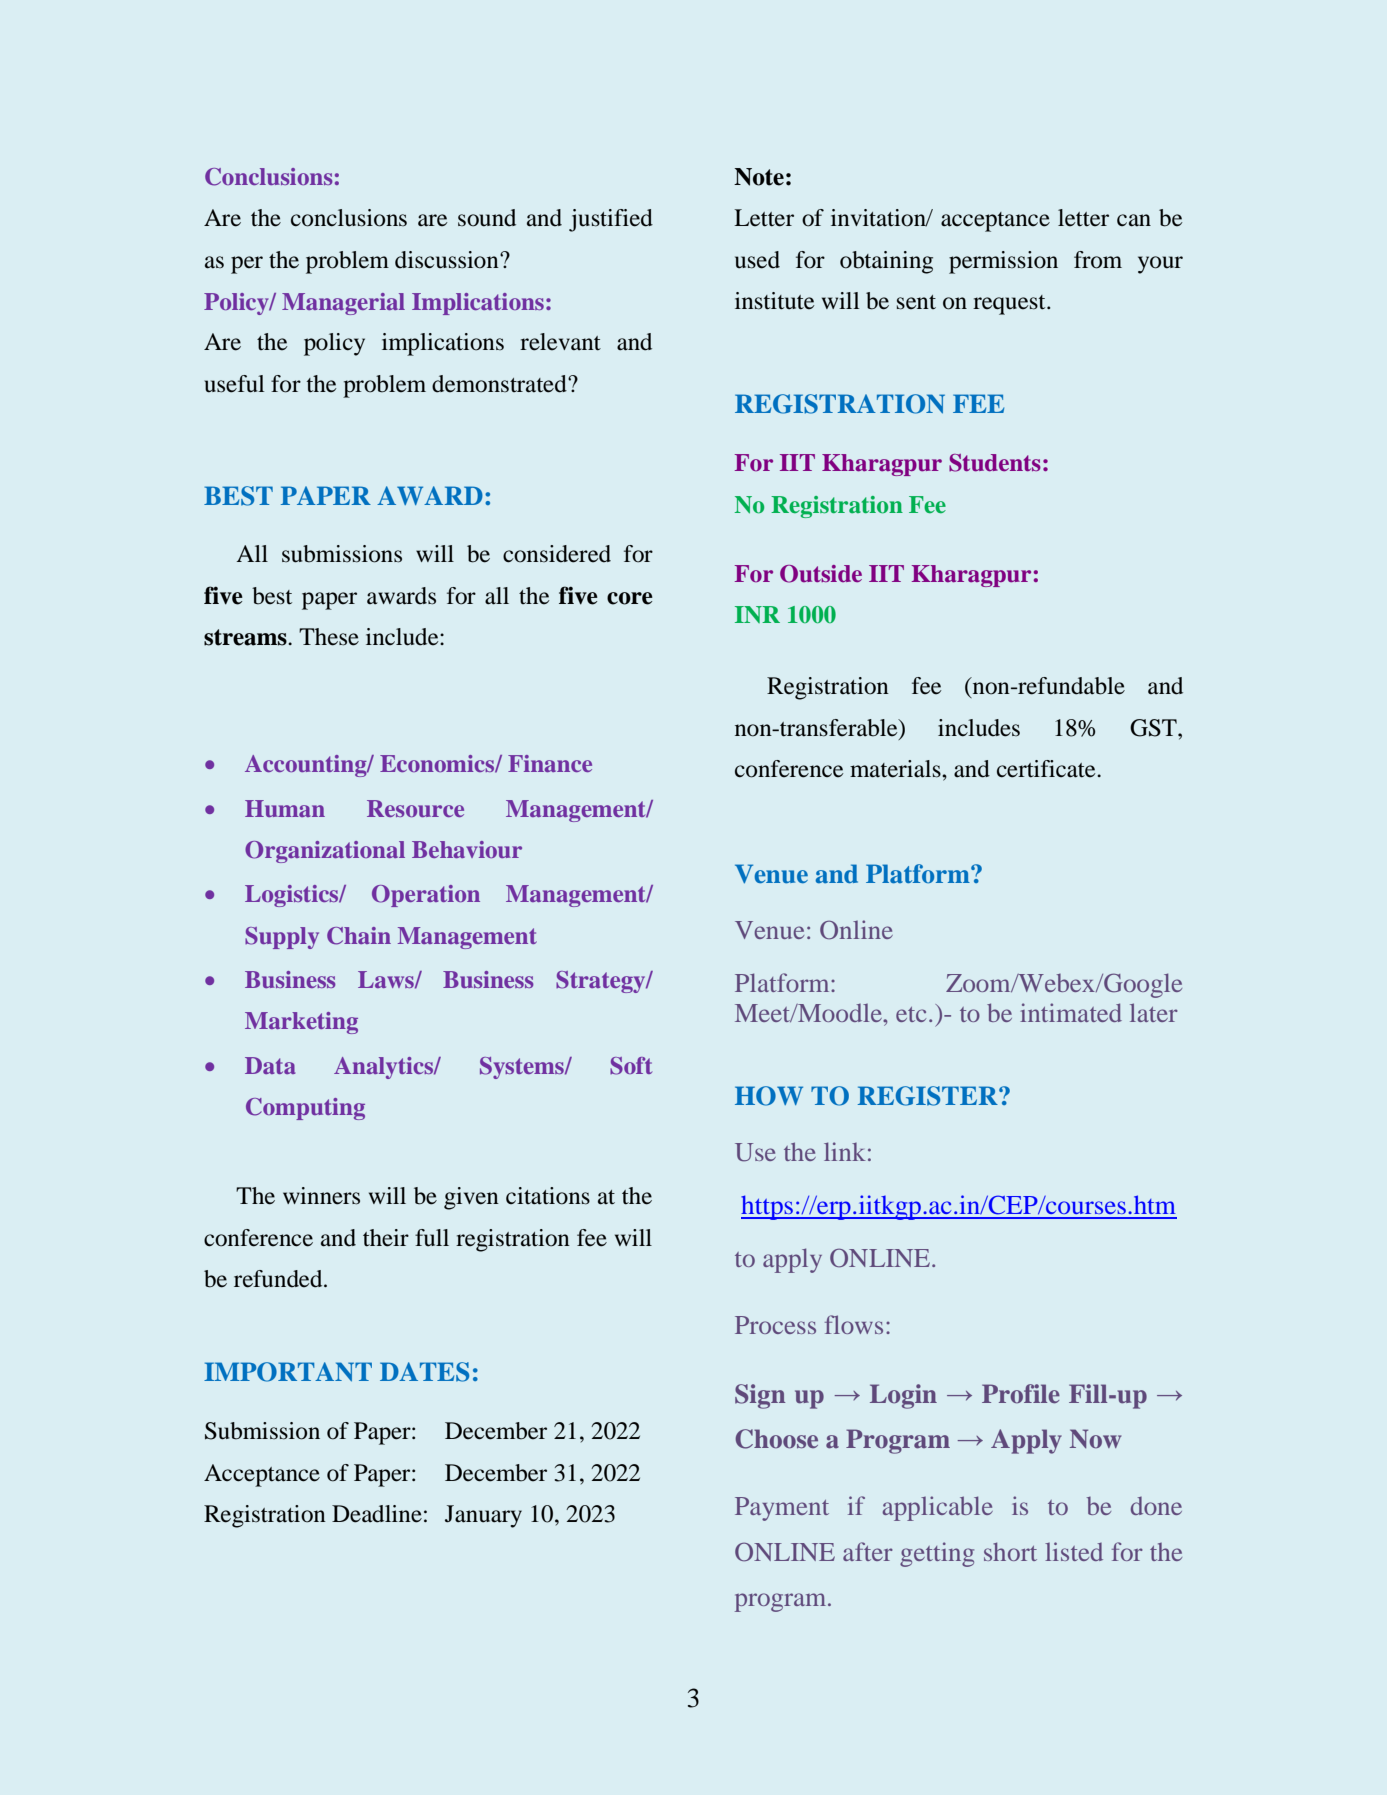 Image resolution: width=1387 pixels, height=1795 pixels. What do you see at coordinates (782, 1509) in the screenshot?
I see `Payment` at bounding box center [782, 1509].
